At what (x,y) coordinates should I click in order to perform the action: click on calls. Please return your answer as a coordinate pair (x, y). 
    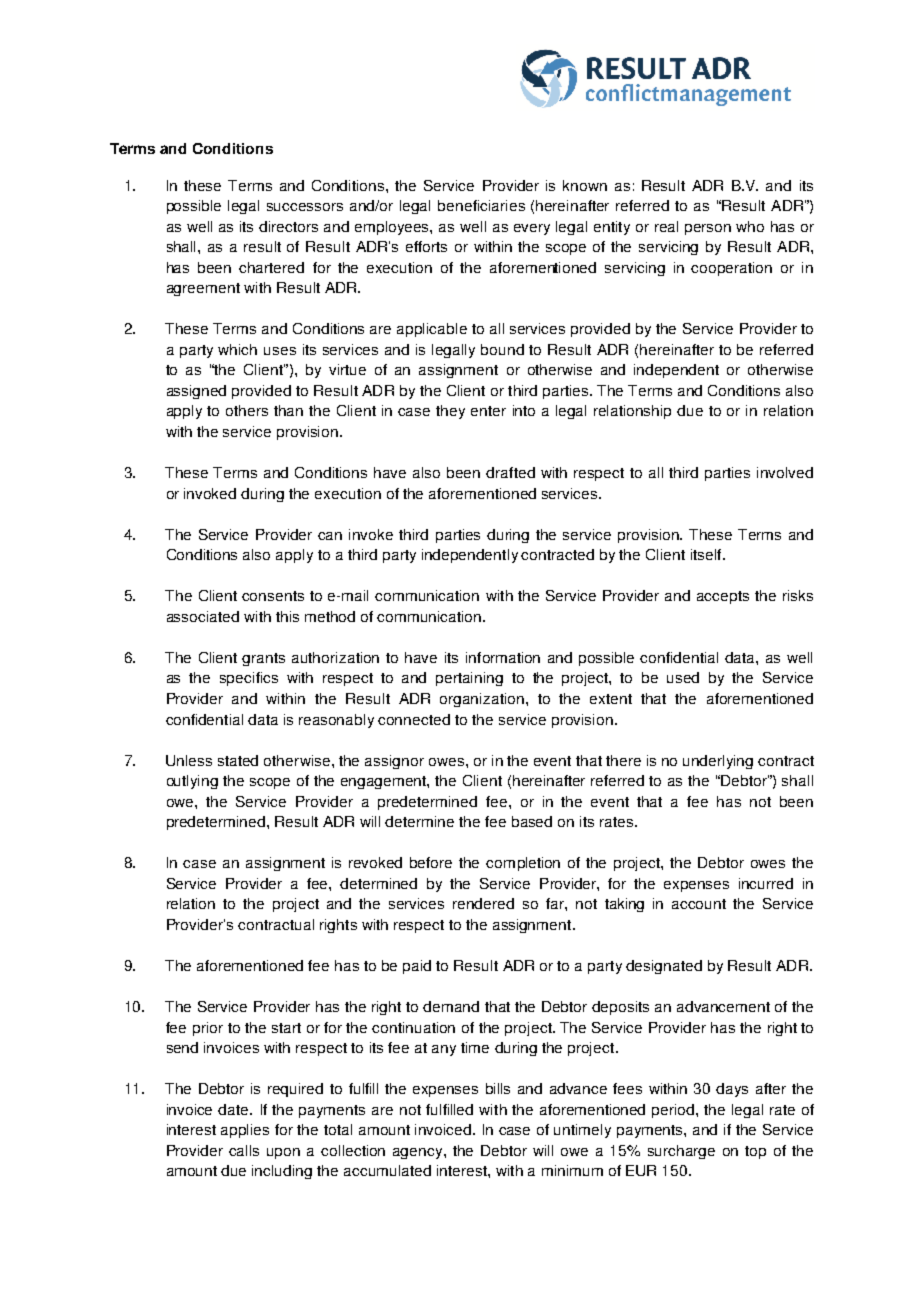
    Looking at the image, I should click on (244, 1150).
